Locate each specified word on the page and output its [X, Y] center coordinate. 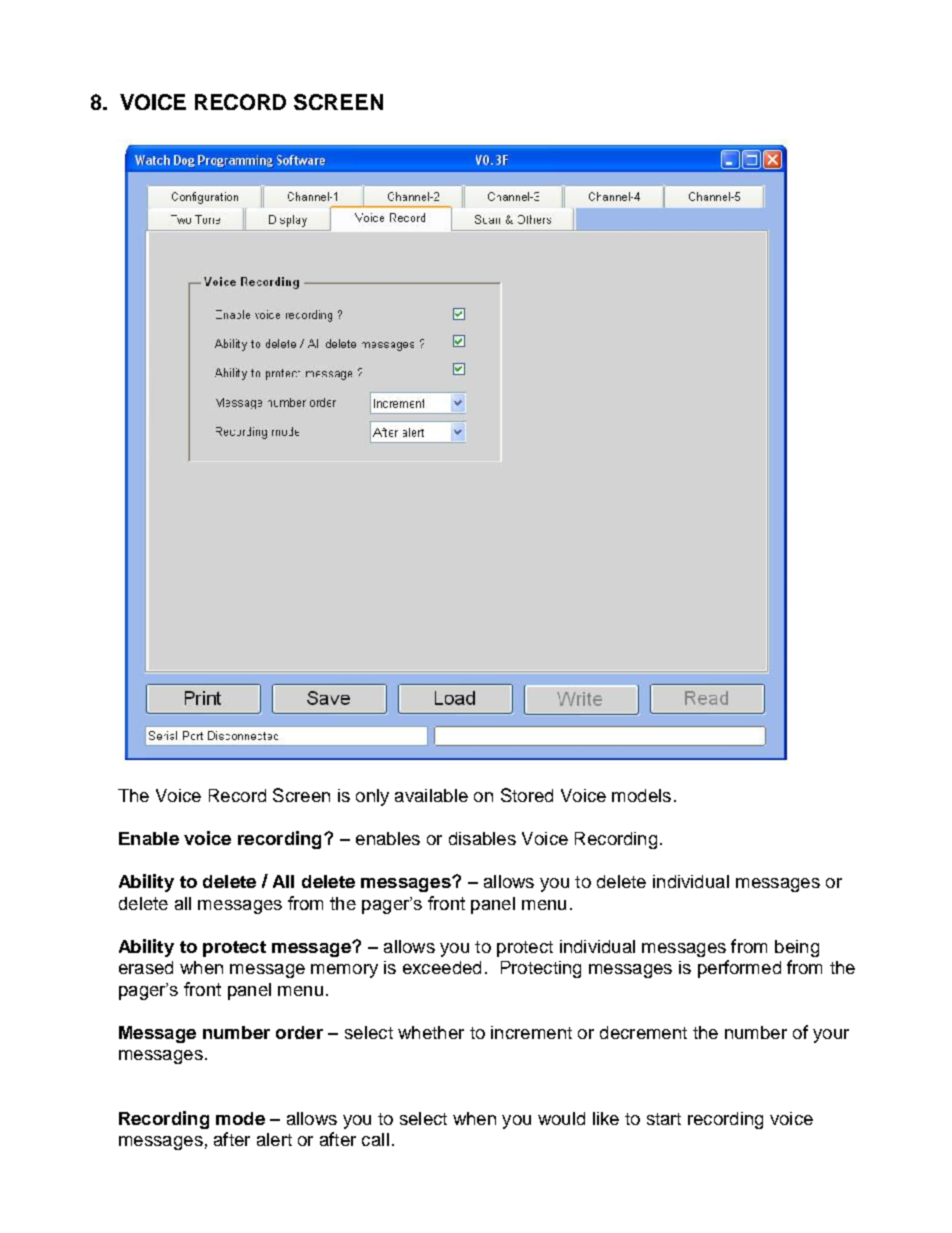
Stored [527, 795]
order [299, 1032]
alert [274, 1139]
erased [146, 967]
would [561, 1118]
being [797, 948]
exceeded [442, 967]
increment [531, 1032]
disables [482, 838]
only [372, 797]
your [831, 1036]
